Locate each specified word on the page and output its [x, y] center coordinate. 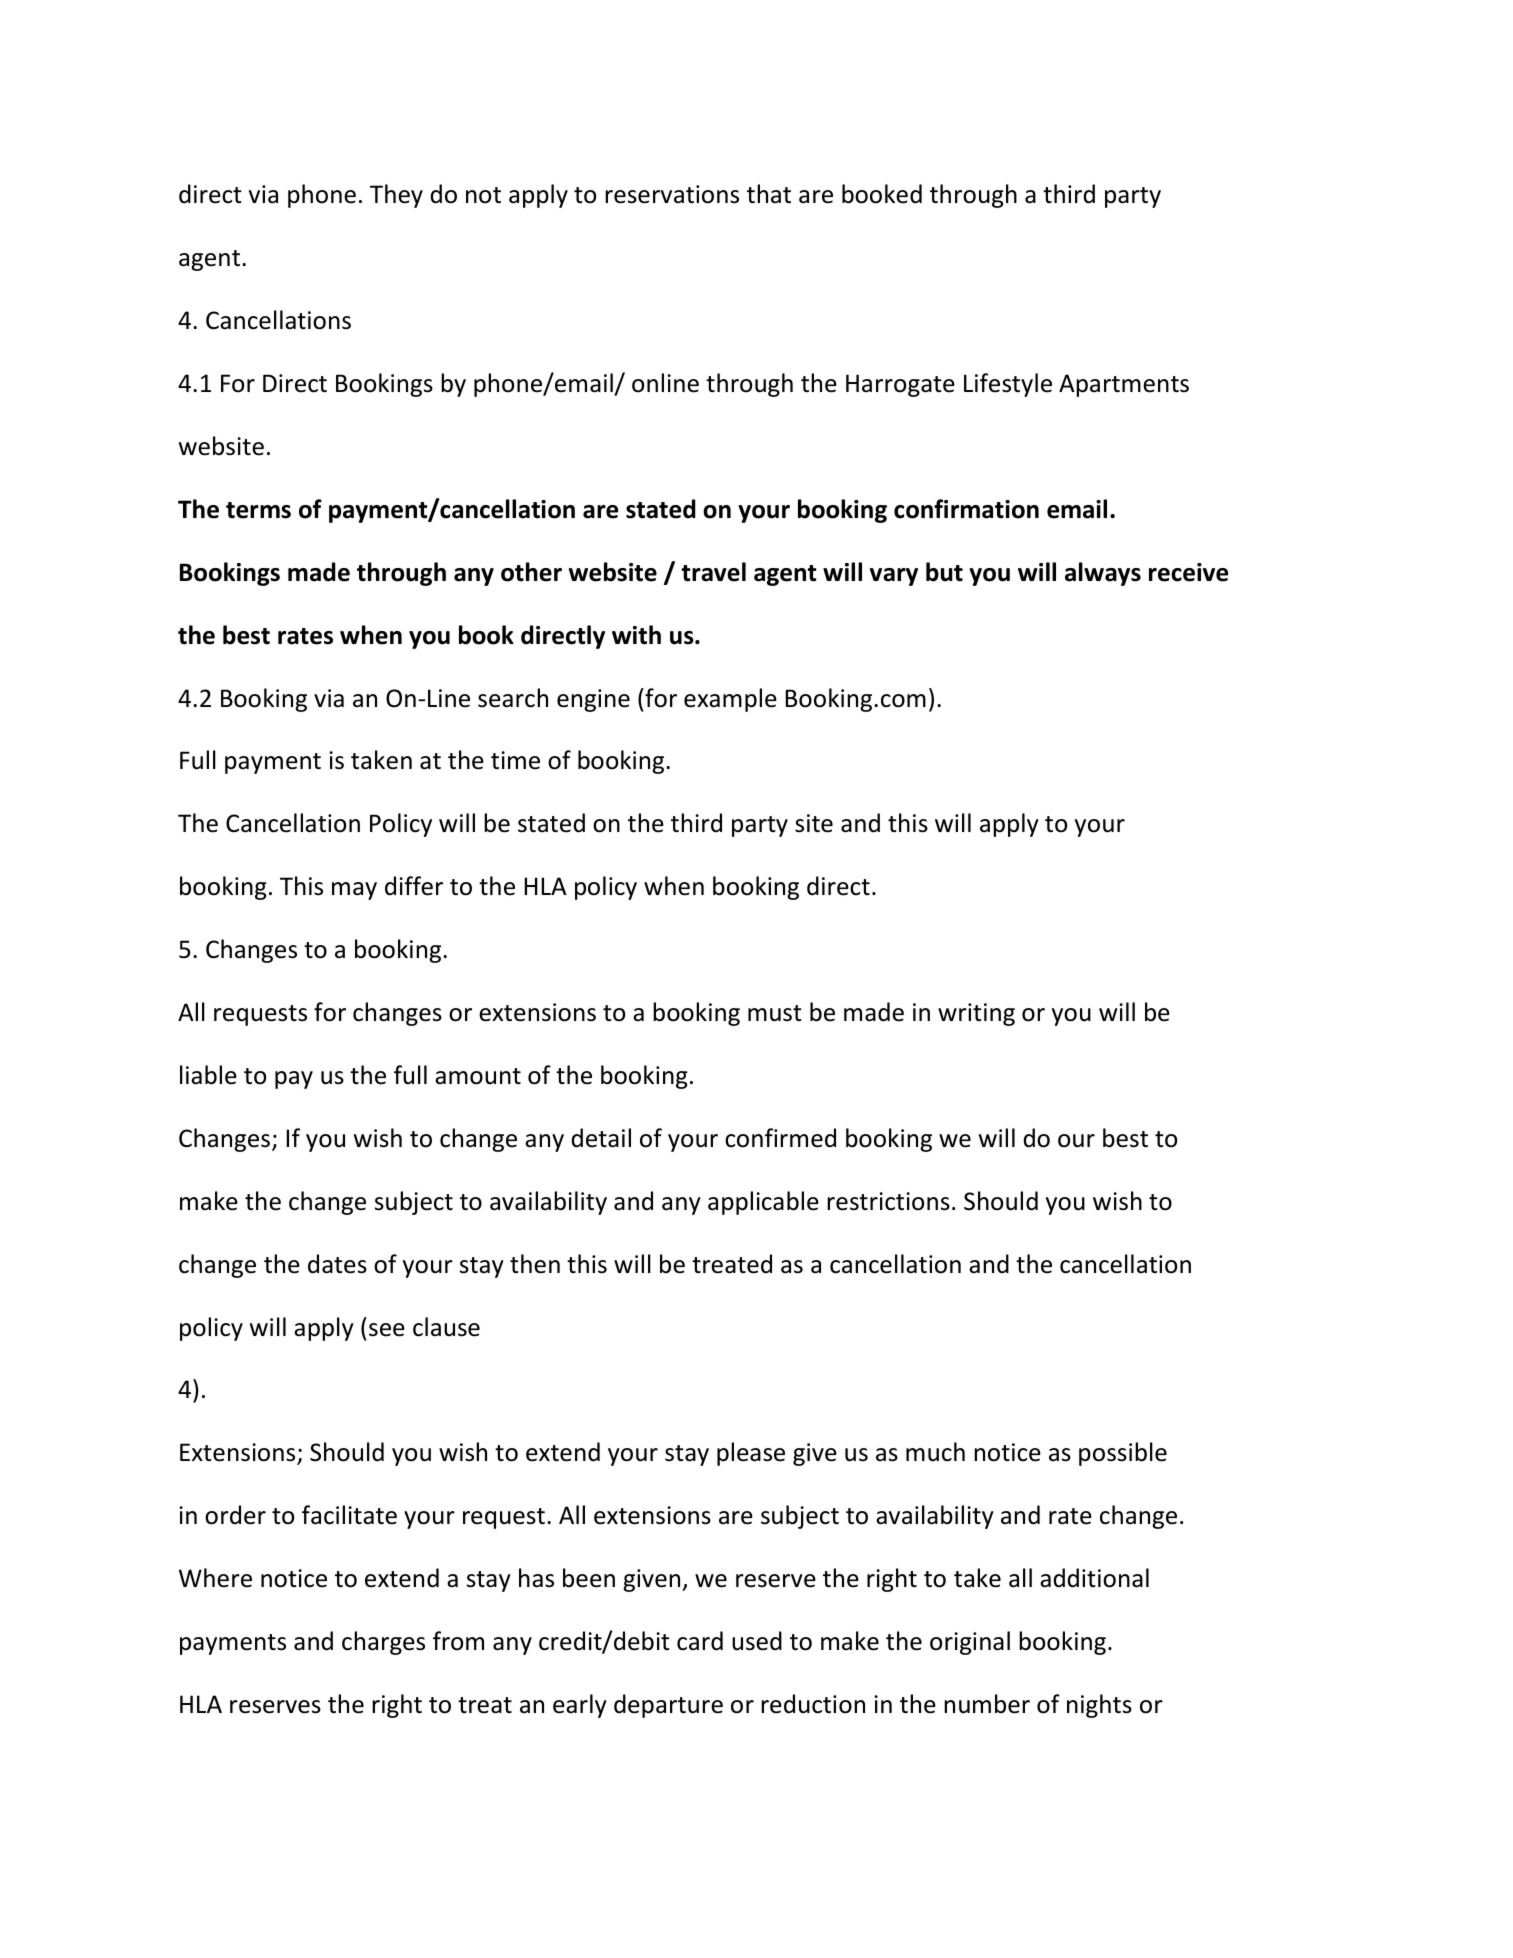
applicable [763, 1203]
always [1103, 574]
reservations [672, 194]
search [513, 698]
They [396, 196]
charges [383, 1643]
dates [337, 1264]
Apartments [1124, 385]
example [730, 700]
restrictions [888, 1201]
